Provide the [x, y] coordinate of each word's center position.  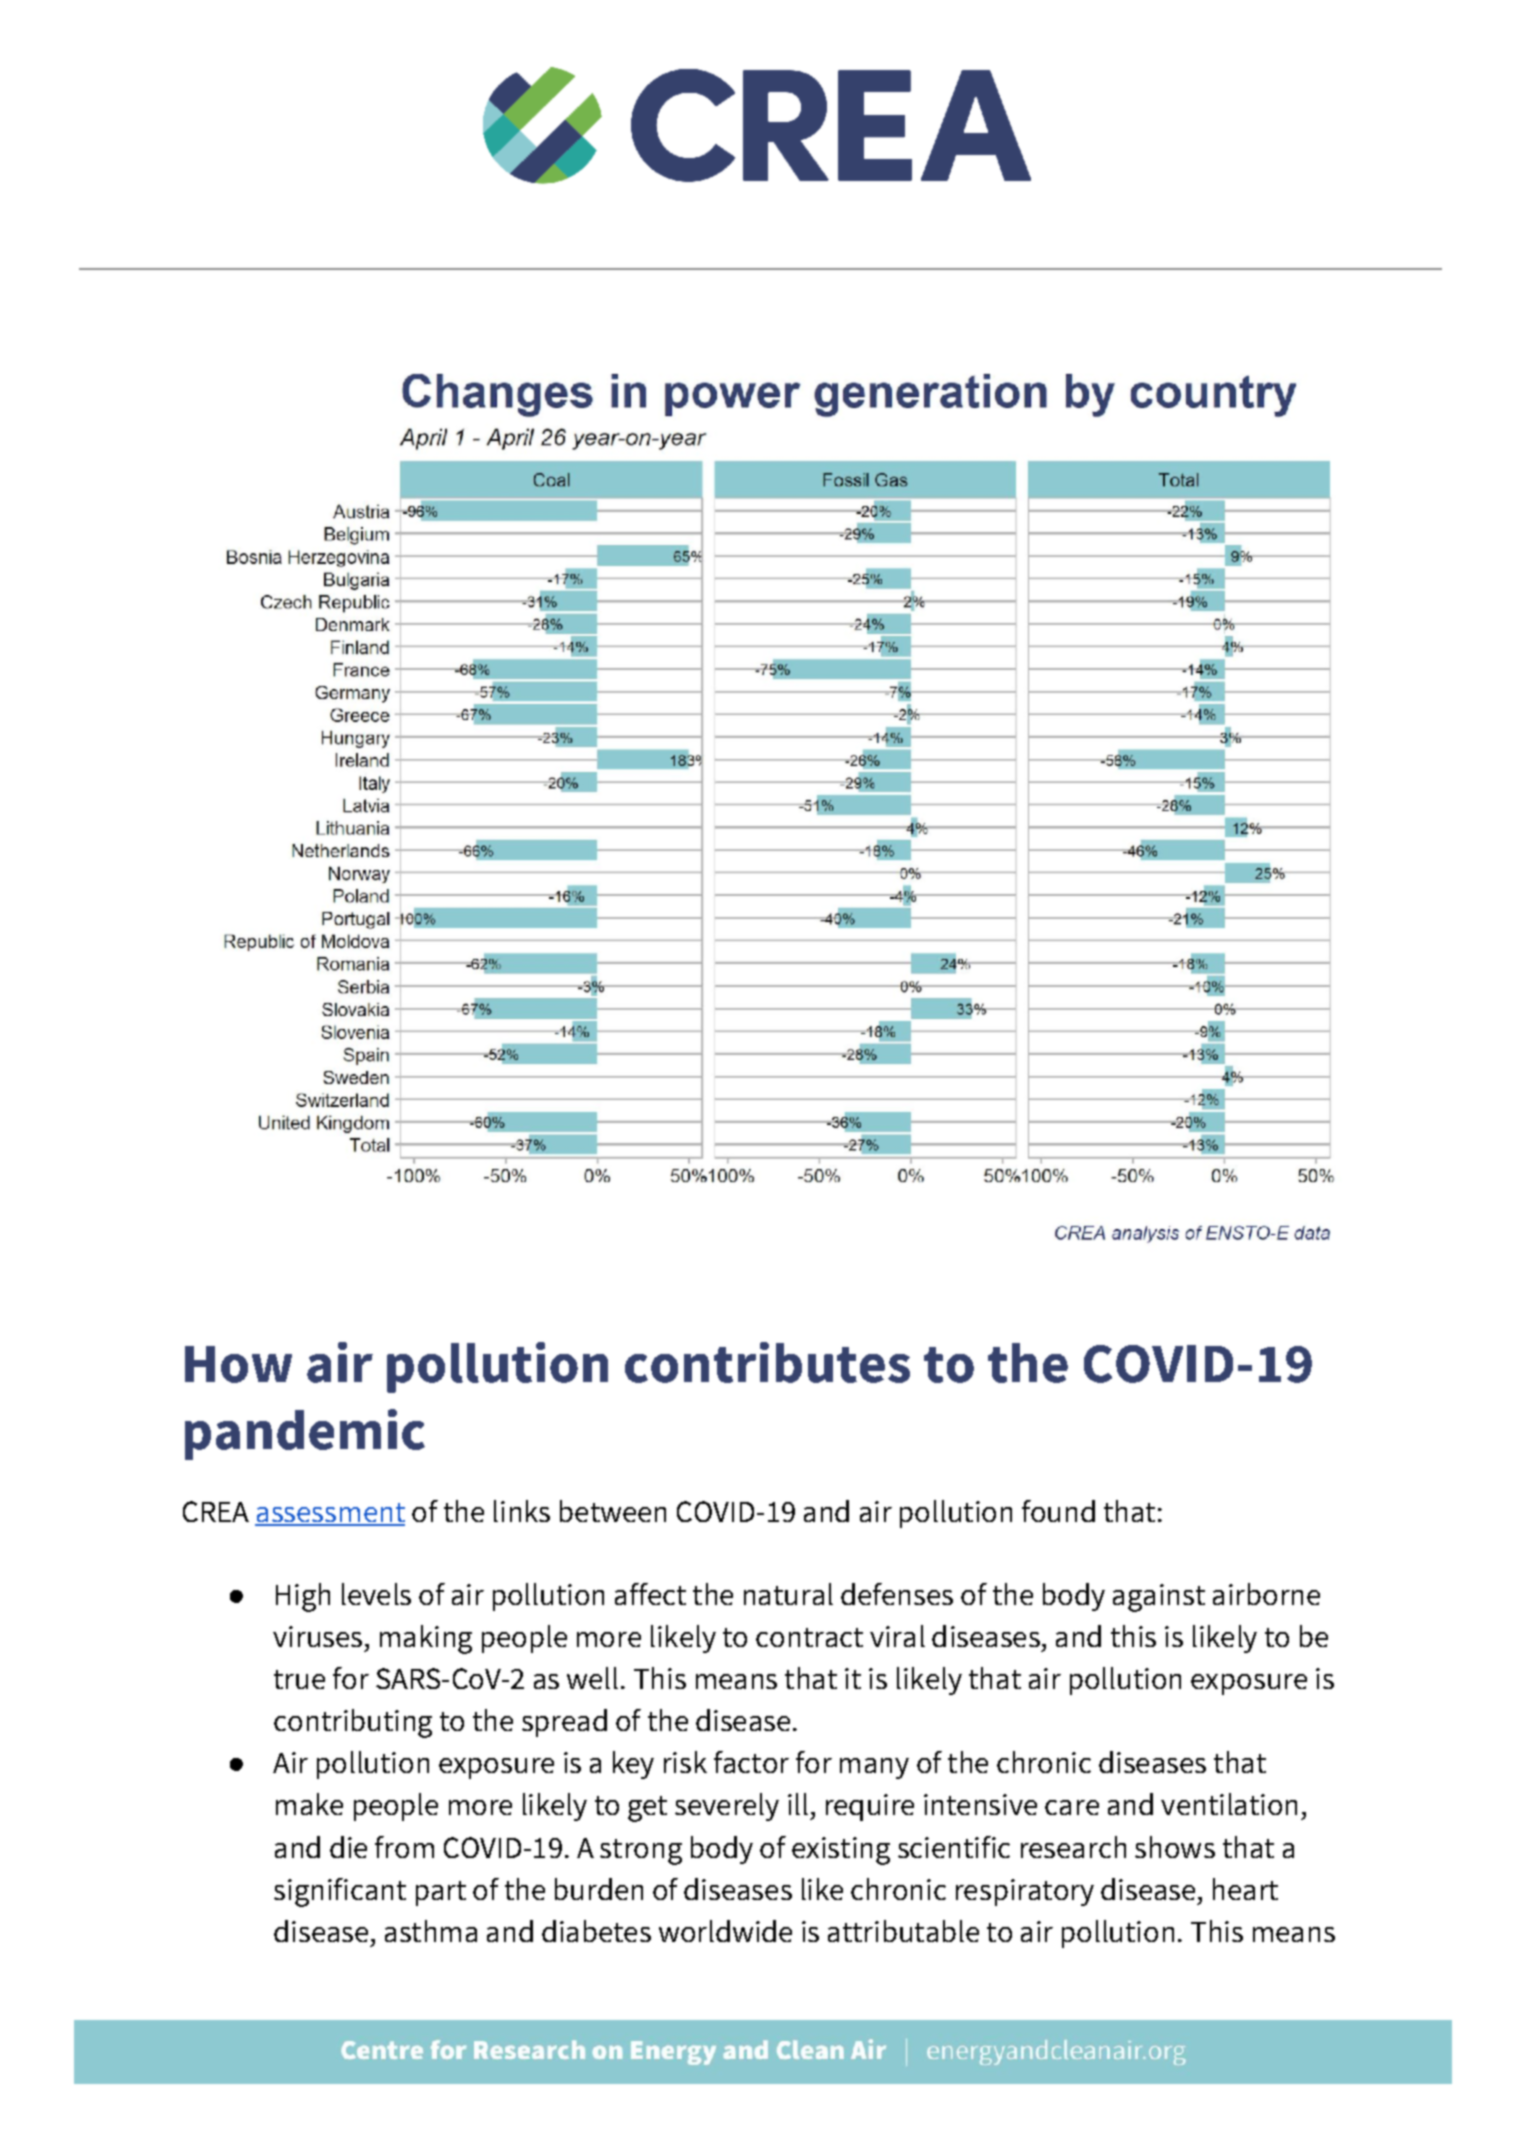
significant [340, 1892]
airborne [1266, 1594]
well [592, 1678]
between [613, 1511]
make [309, 1804]
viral [897, 1636]
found [1058, 1511]
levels [376, 1594]
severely [727, 1807]
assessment [330, 1514]
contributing [353, 1723]
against [1159, 1598]
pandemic [305, 1434]
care [1072, 1807]
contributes [767, 1362]
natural [788, 1594]
